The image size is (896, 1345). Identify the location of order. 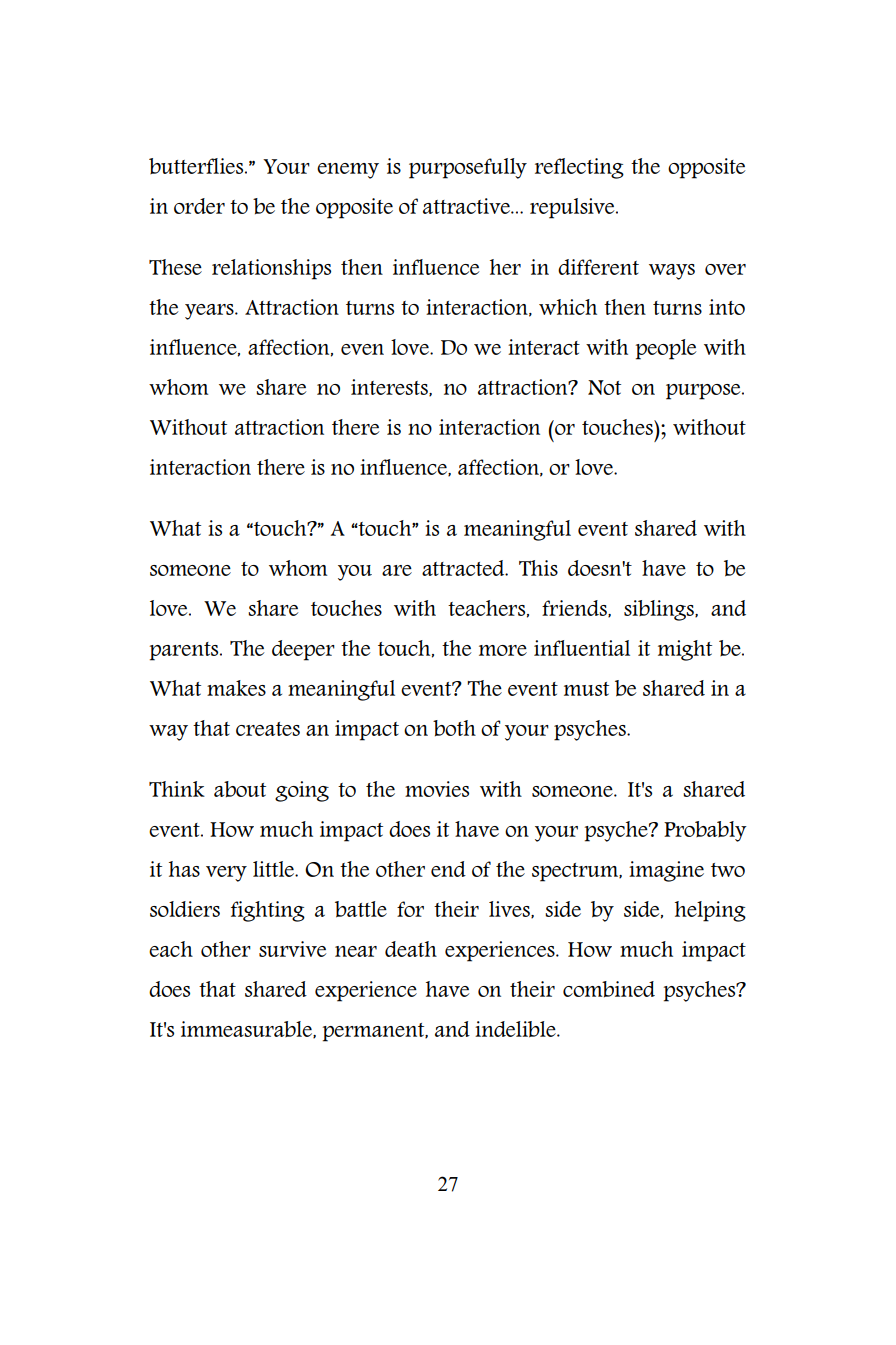
(199, 206).
